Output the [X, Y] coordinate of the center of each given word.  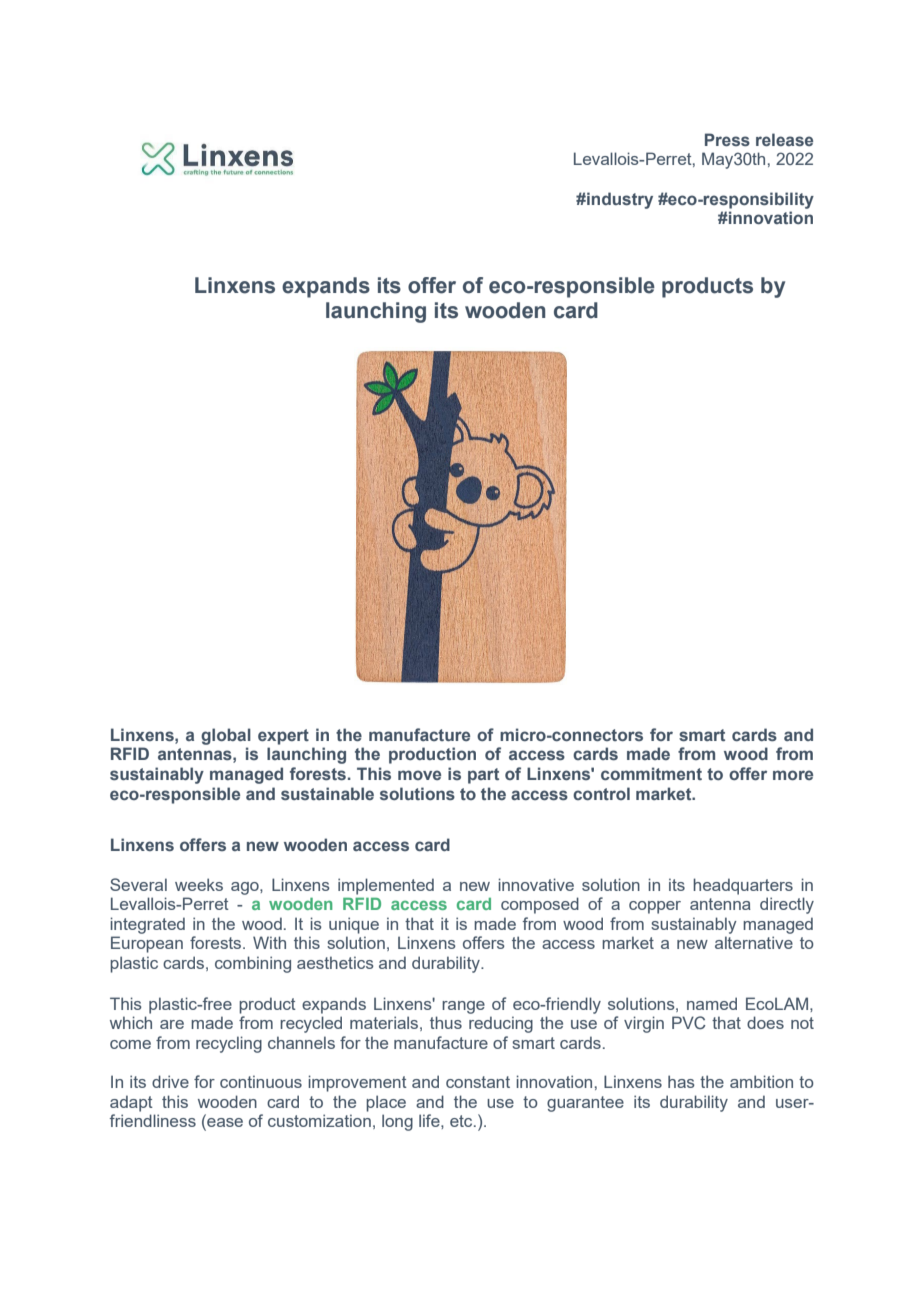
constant [478, 1082]
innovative [536, 884]
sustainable [327, 793]
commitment [651, 773]
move [419, 775]
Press [727, 139]
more [793, 775]
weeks [199, 884]
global [226, 736]
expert [283, 737]
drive [170, 1081]
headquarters [743, 886]
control [601, 793]
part [483, 776]
